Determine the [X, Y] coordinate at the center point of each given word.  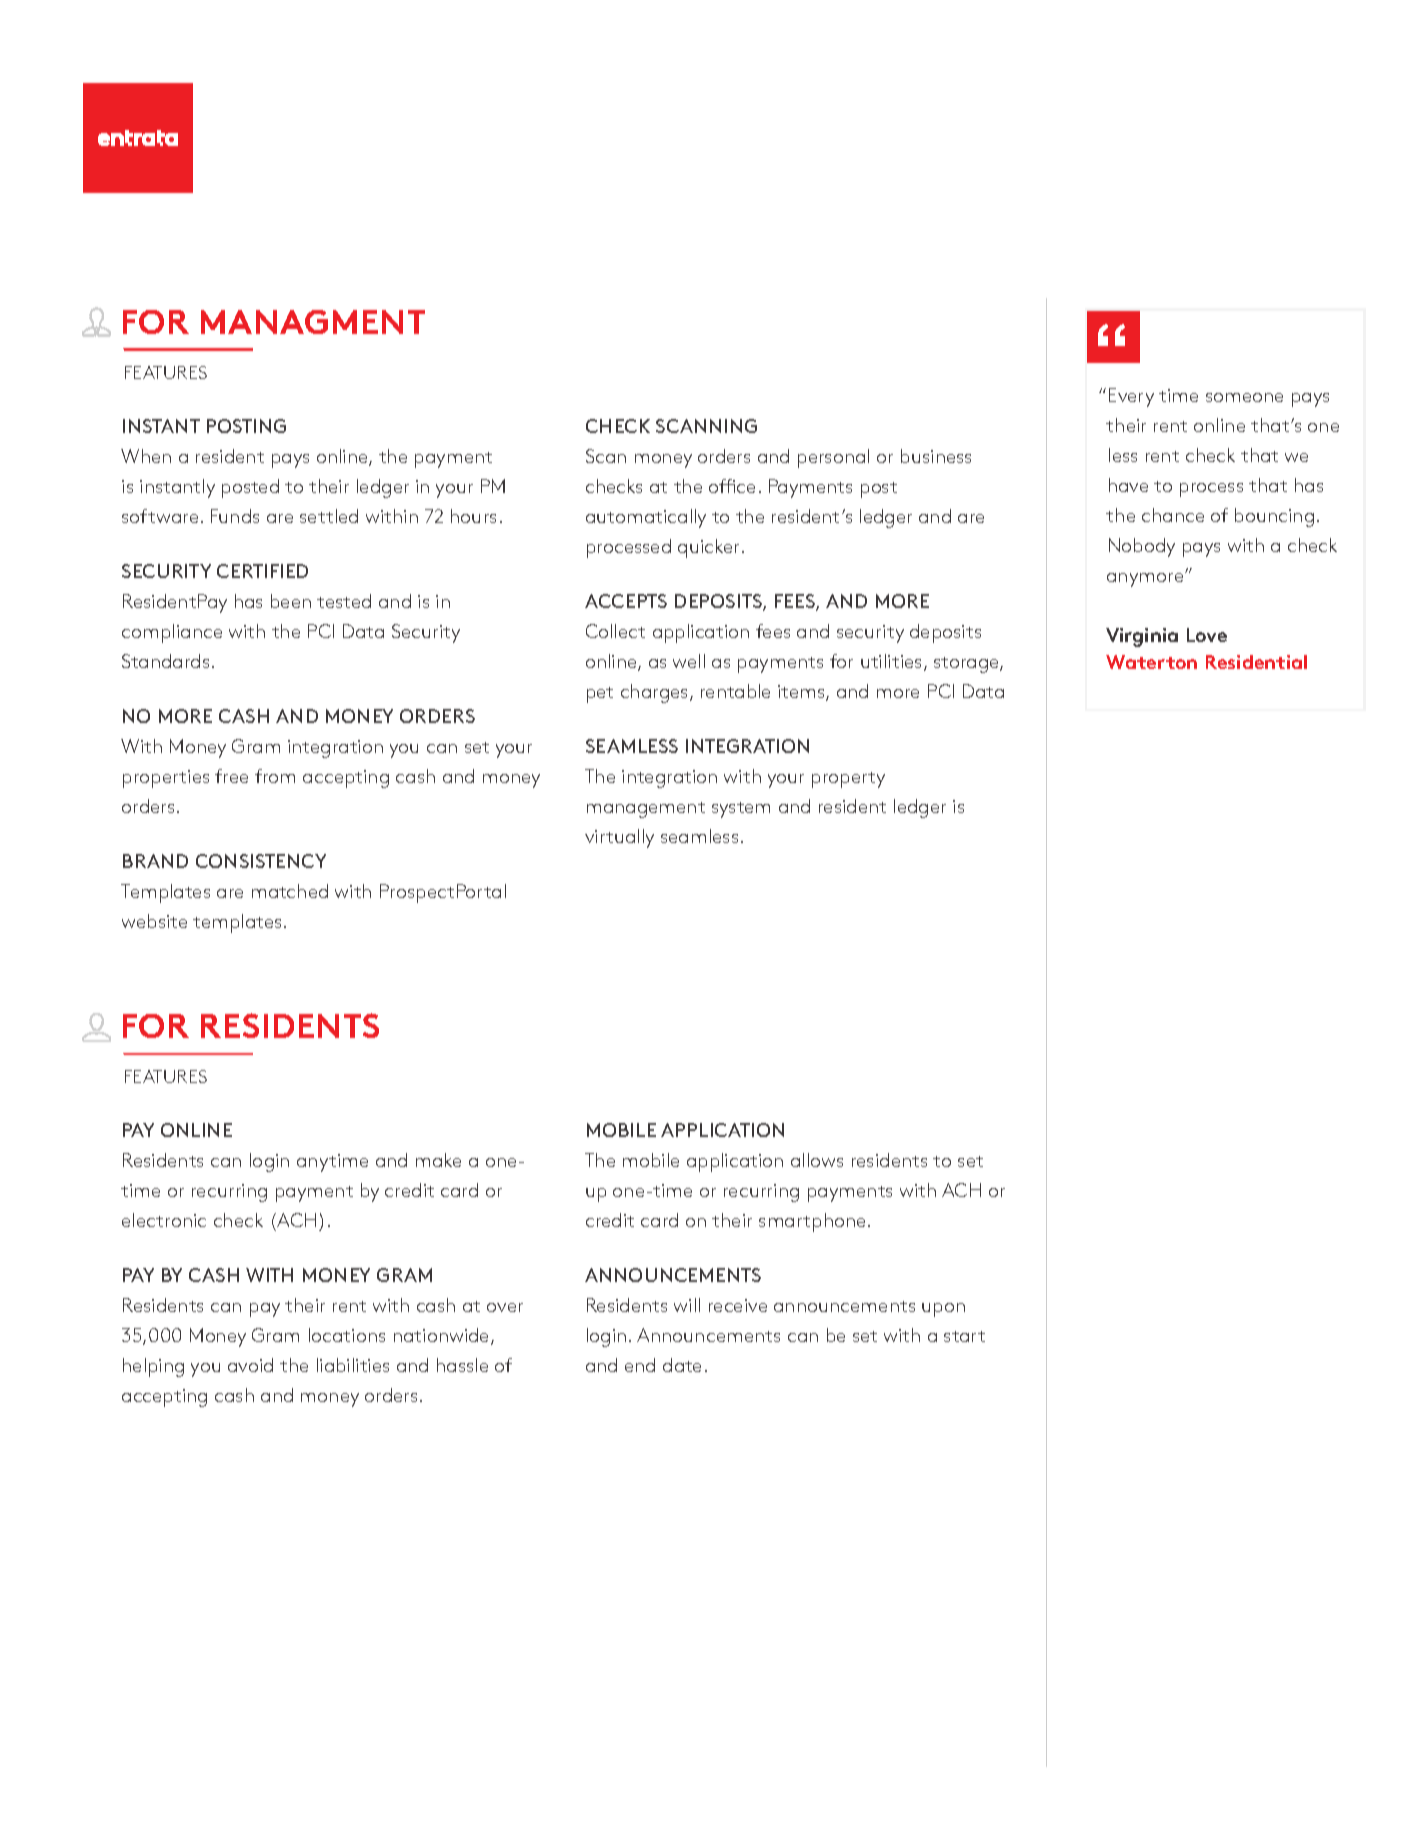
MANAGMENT [313, 322]
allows [817, 1160]
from [275, 776]
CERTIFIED [262, 571]
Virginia [1142, 637]
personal [833, 458]
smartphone [812, 1222]
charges [656, 693]
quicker [710, 548]
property [848, 780]
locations [347, 1335]
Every [1131, 397]
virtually [619, 838]
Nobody [1142, 547]
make [438, 1160]
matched [290, 891]
